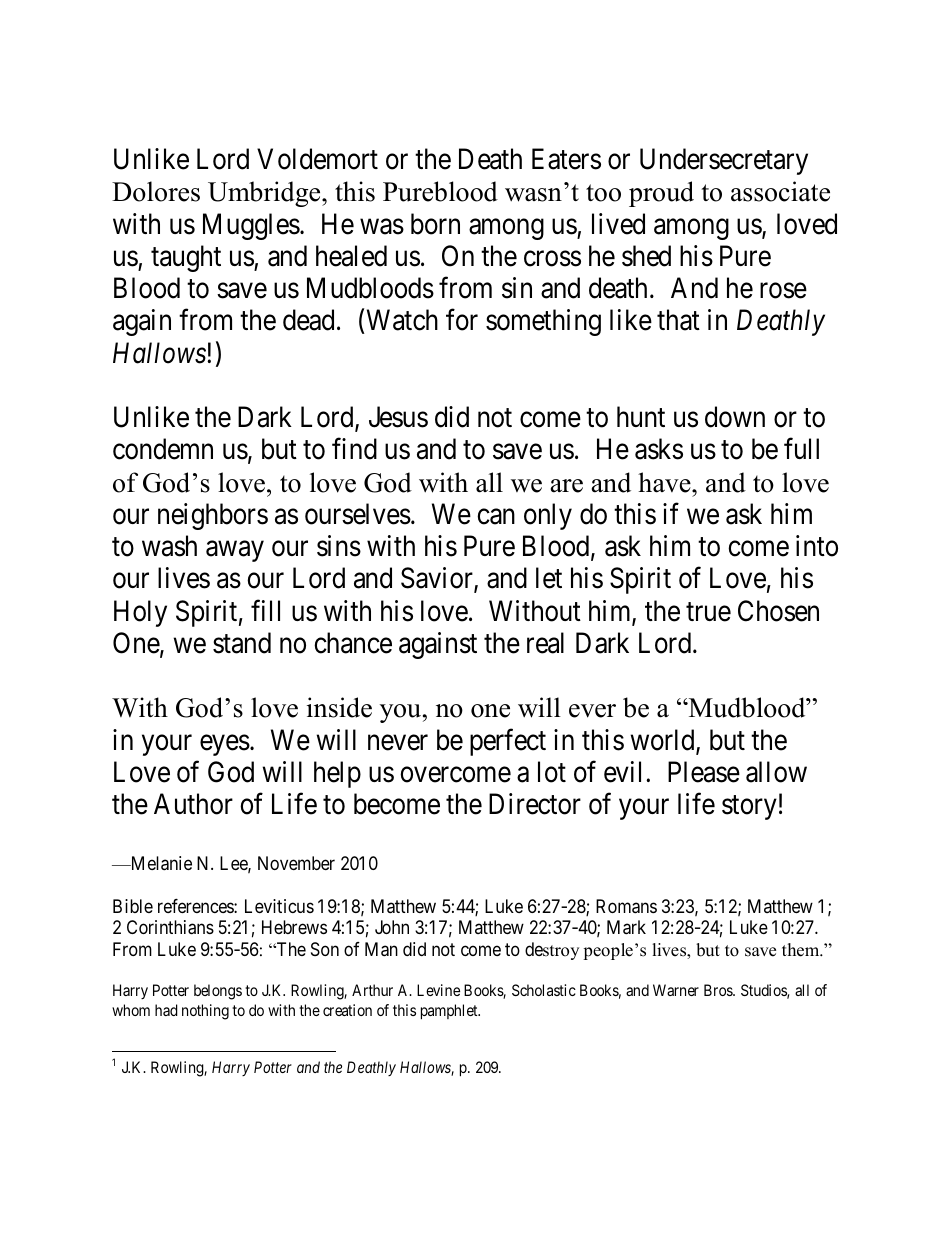  Describe the element at coordinates (242, 643) in the document. I see `stand` at that location.
